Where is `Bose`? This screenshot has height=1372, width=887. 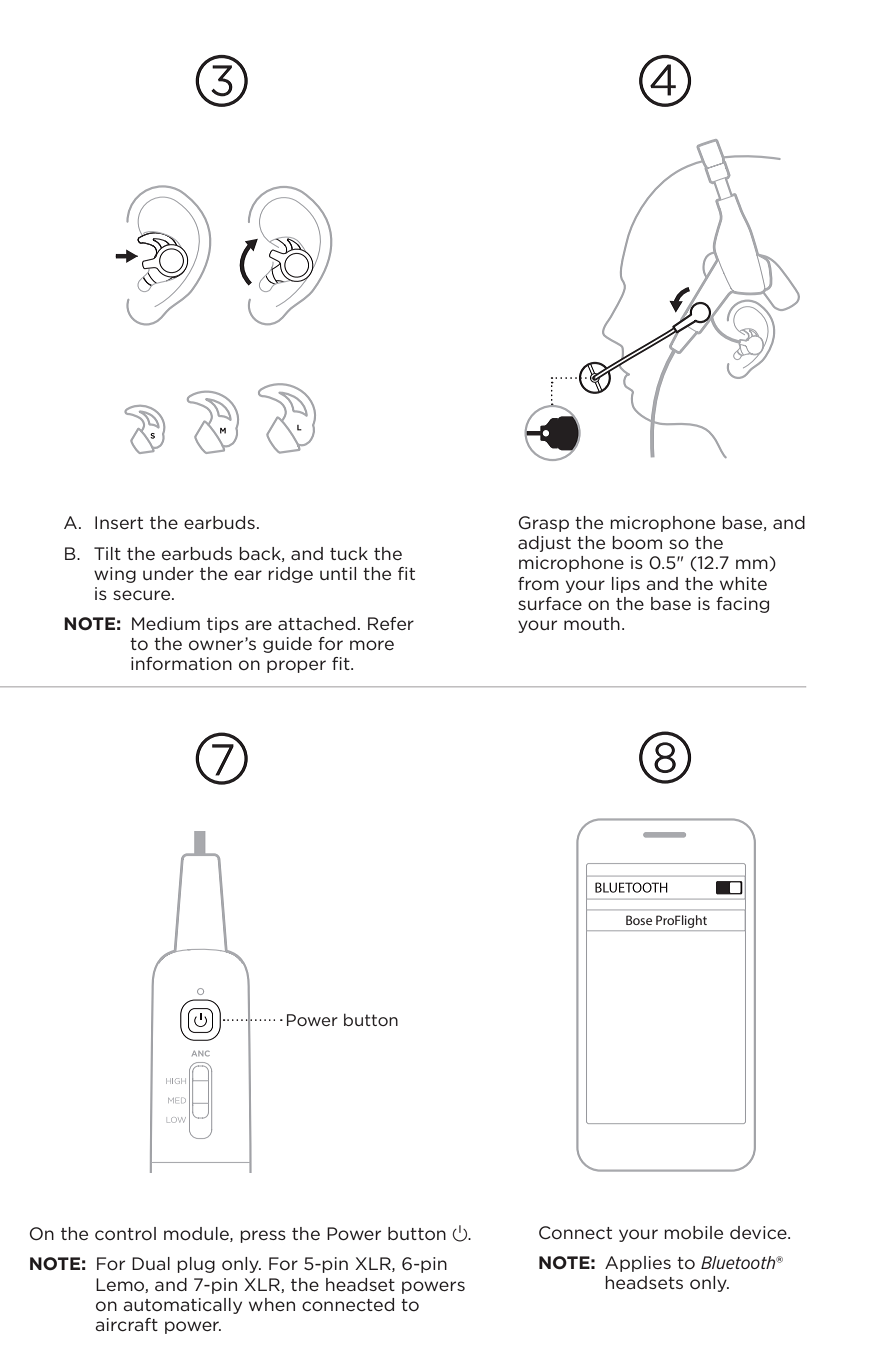
Bose is located at coordinates (639, 920).
